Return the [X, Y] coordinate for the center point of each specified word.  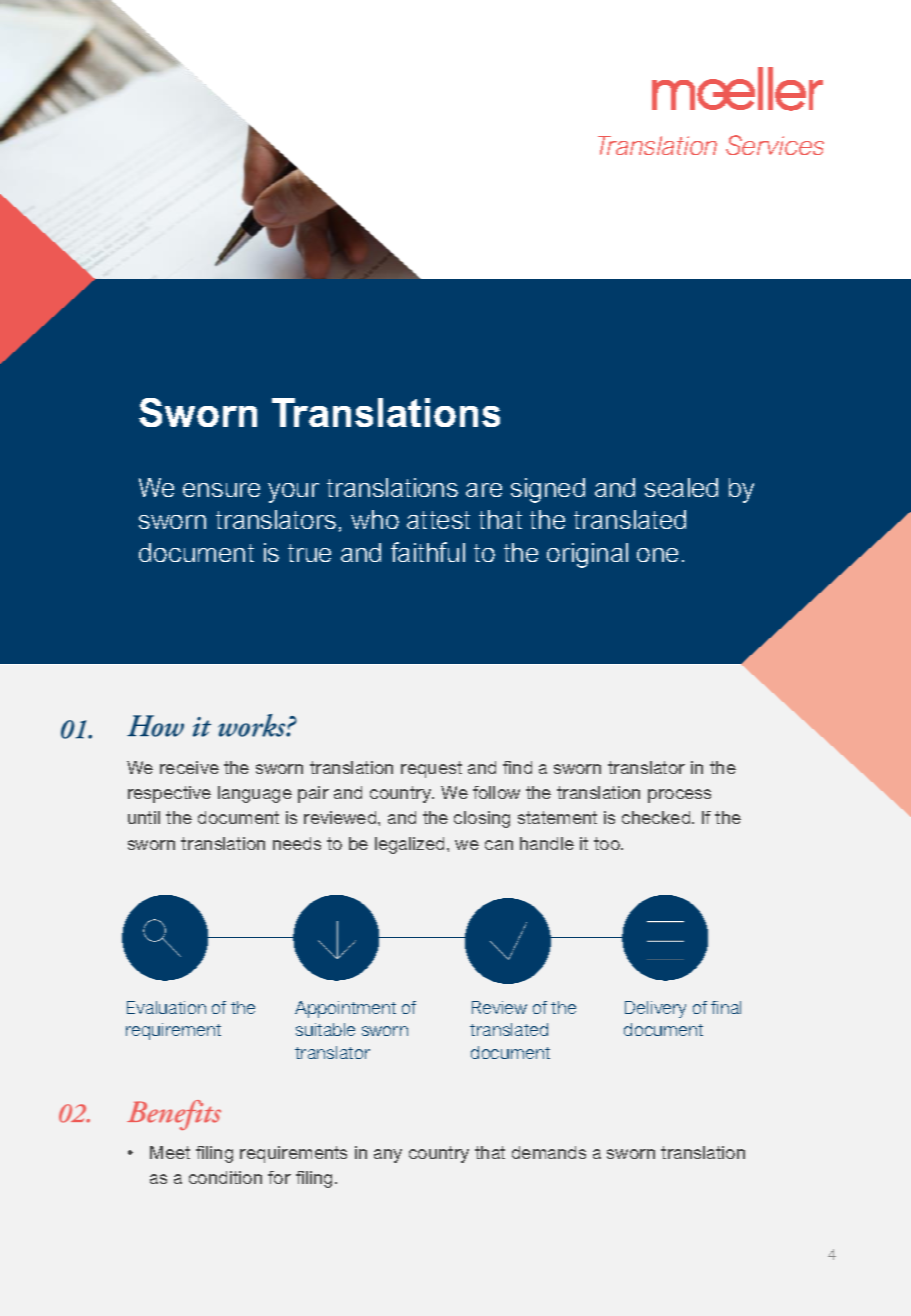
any [388, 1156]
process [679, 796]
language [255, 794]
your [293, 493]
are [484, 490]
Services [775, 145]
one [657, 555]
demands [549, 1152]
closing [482, 819]
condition [225, 1177]
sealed [681, 487]
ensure [221, 490]
